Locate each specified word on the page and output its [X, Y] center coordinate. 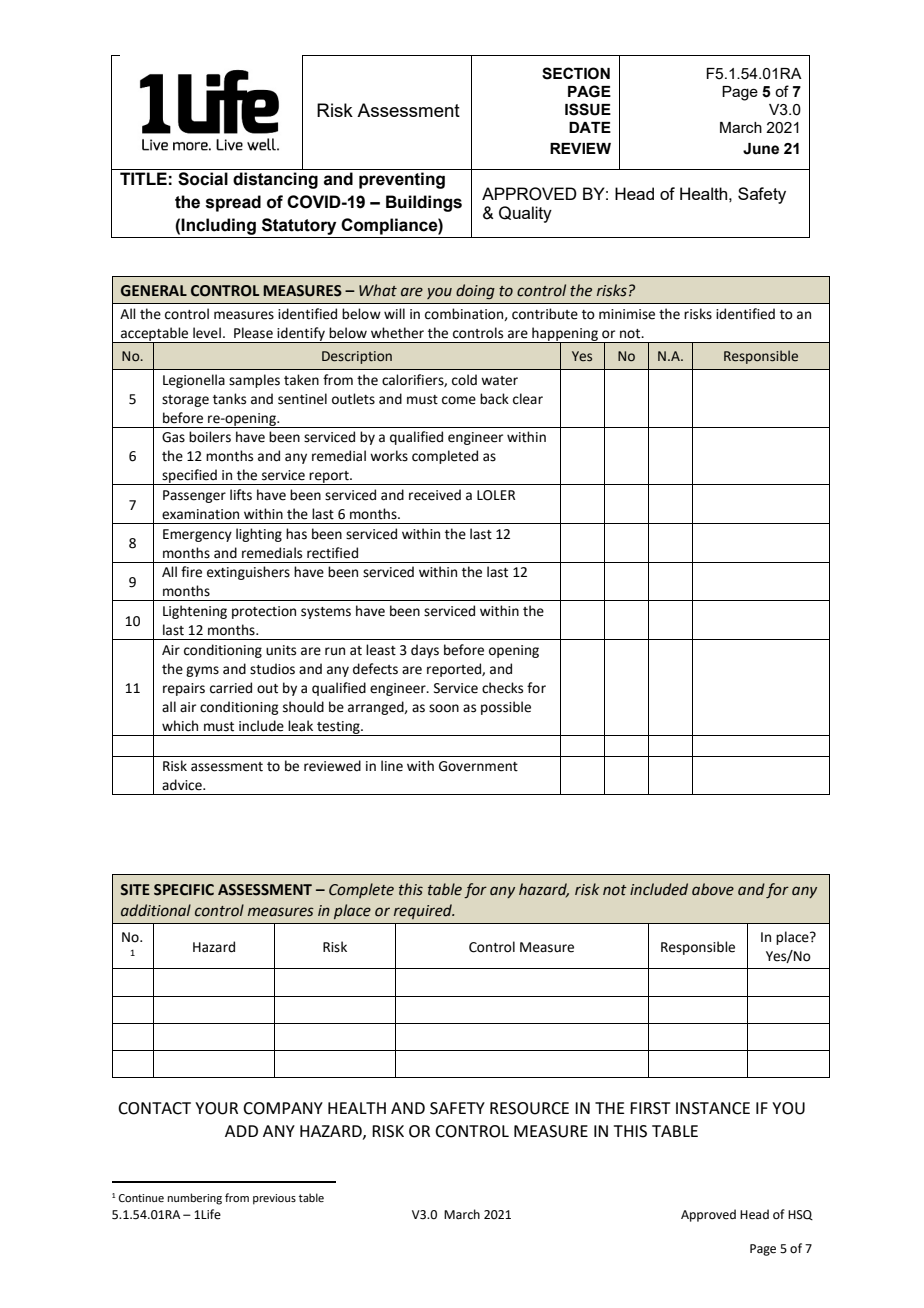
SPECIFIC [184, 890]
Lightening [195, 612]
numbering [195, 1199]
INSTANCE [713, 1108]
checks [502, 688]
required [424, 911]
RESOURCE [529, 1108]
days [425, 651]
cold [464, 380]
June [761, 149]
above [713, 889]
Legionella [194, 381]
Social [203, 179]
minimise [627, 314]
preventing [402, 180]
